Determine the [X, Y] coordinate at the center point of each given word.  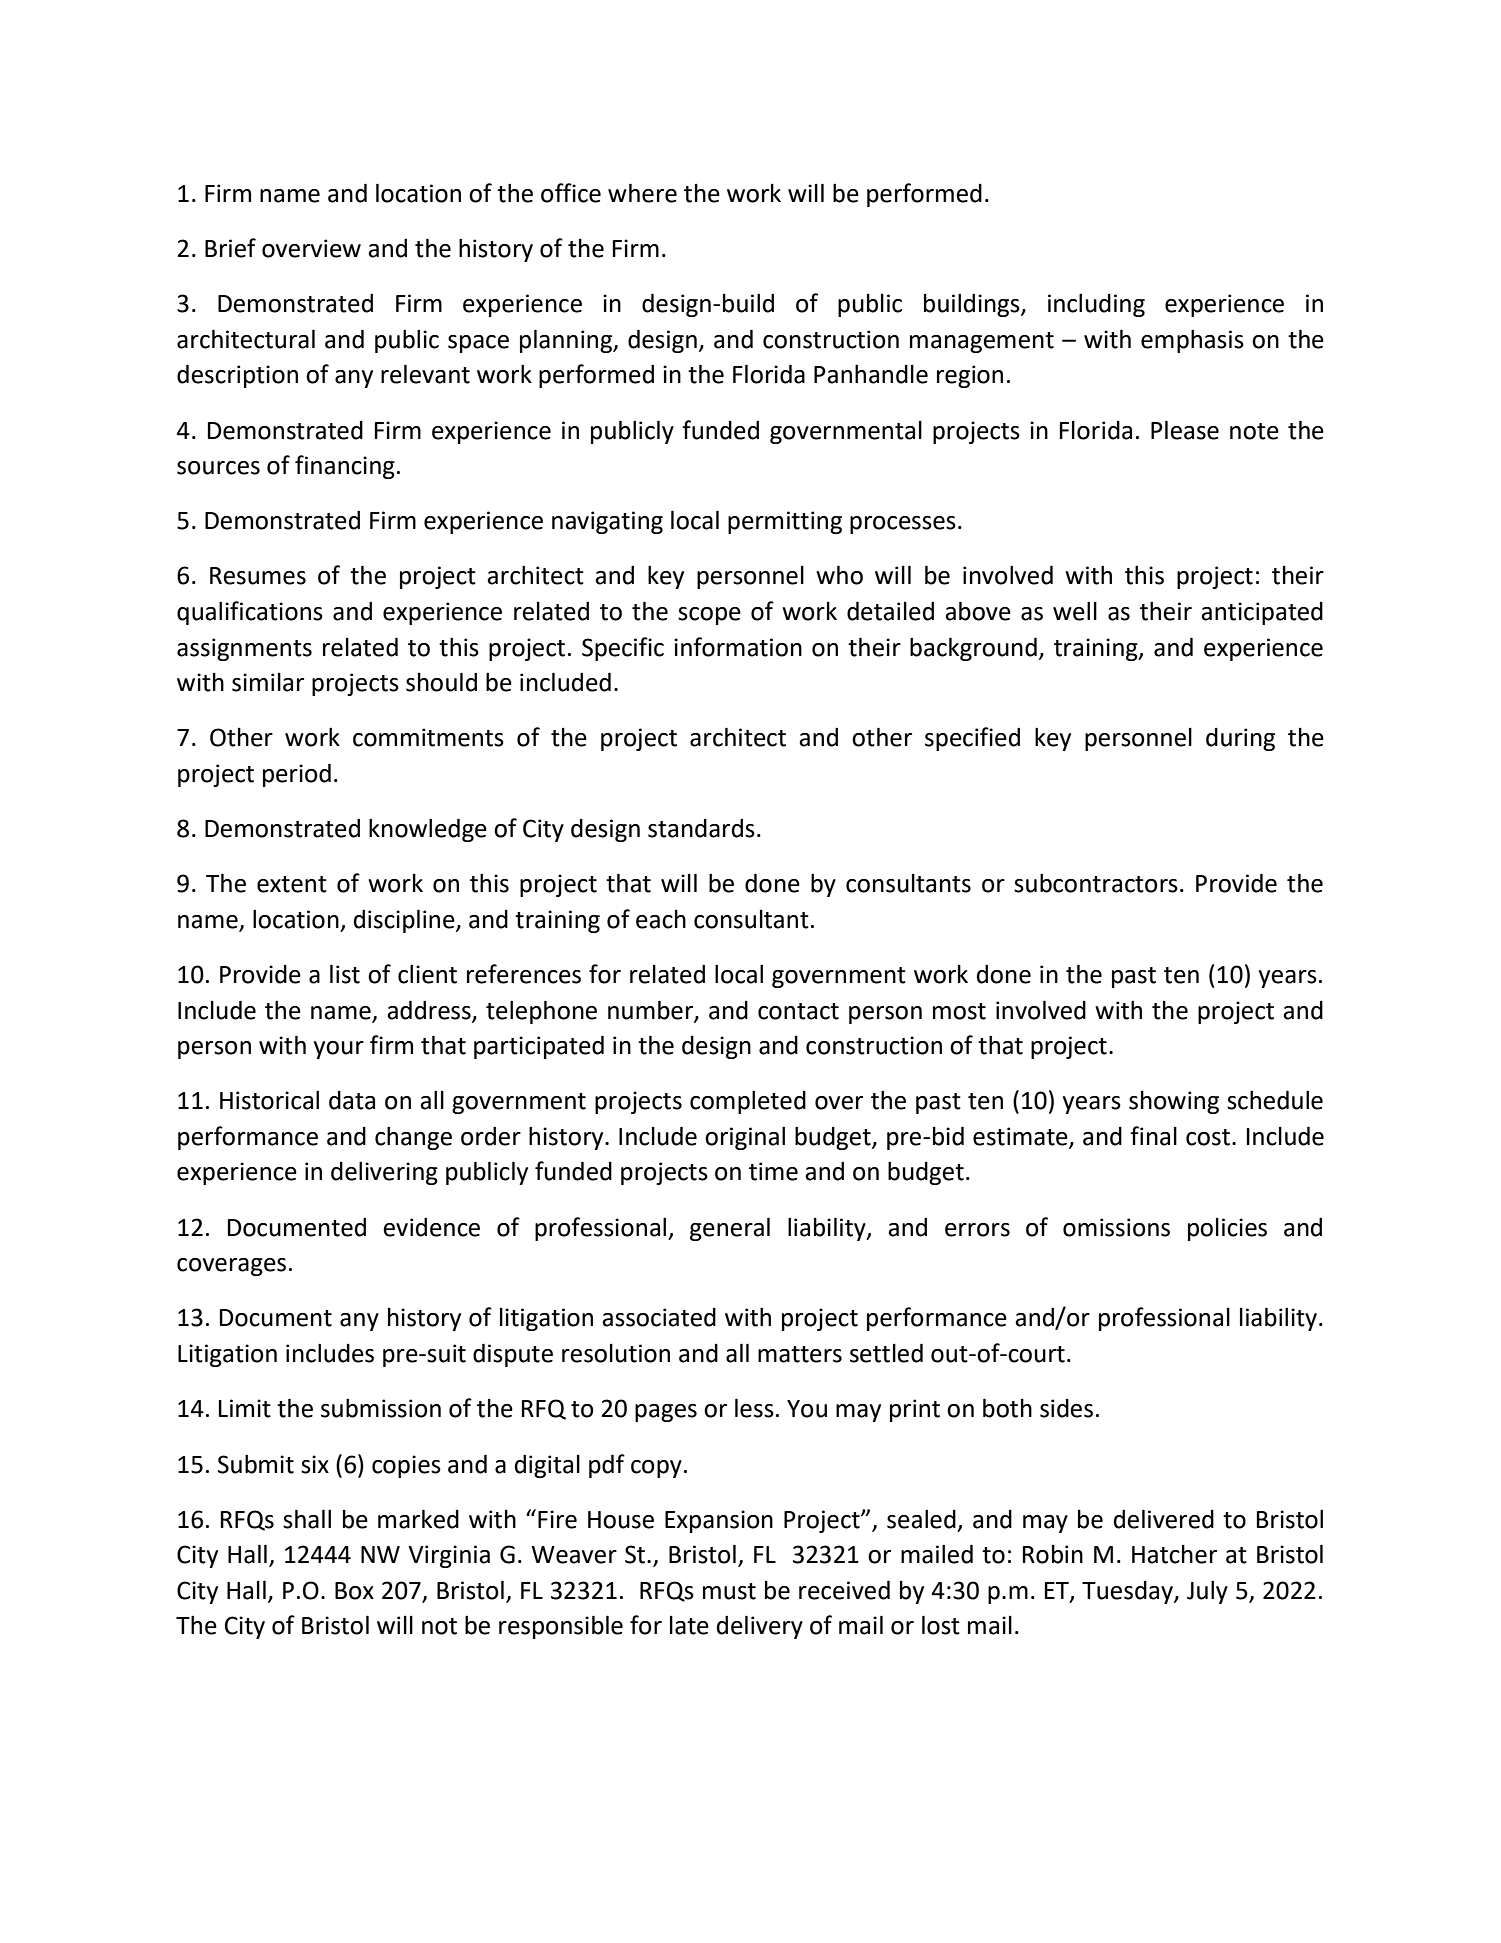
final [1153, 1136]
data [352, 1100]
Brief [230, 248]
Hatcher [1174, 1554]
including [1096, 305]
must [729, 1591]
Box [354, 1591]
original [745, 1138]
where [642, 193]
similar [268, 682]
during [1240, 739]
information [738, 647]
